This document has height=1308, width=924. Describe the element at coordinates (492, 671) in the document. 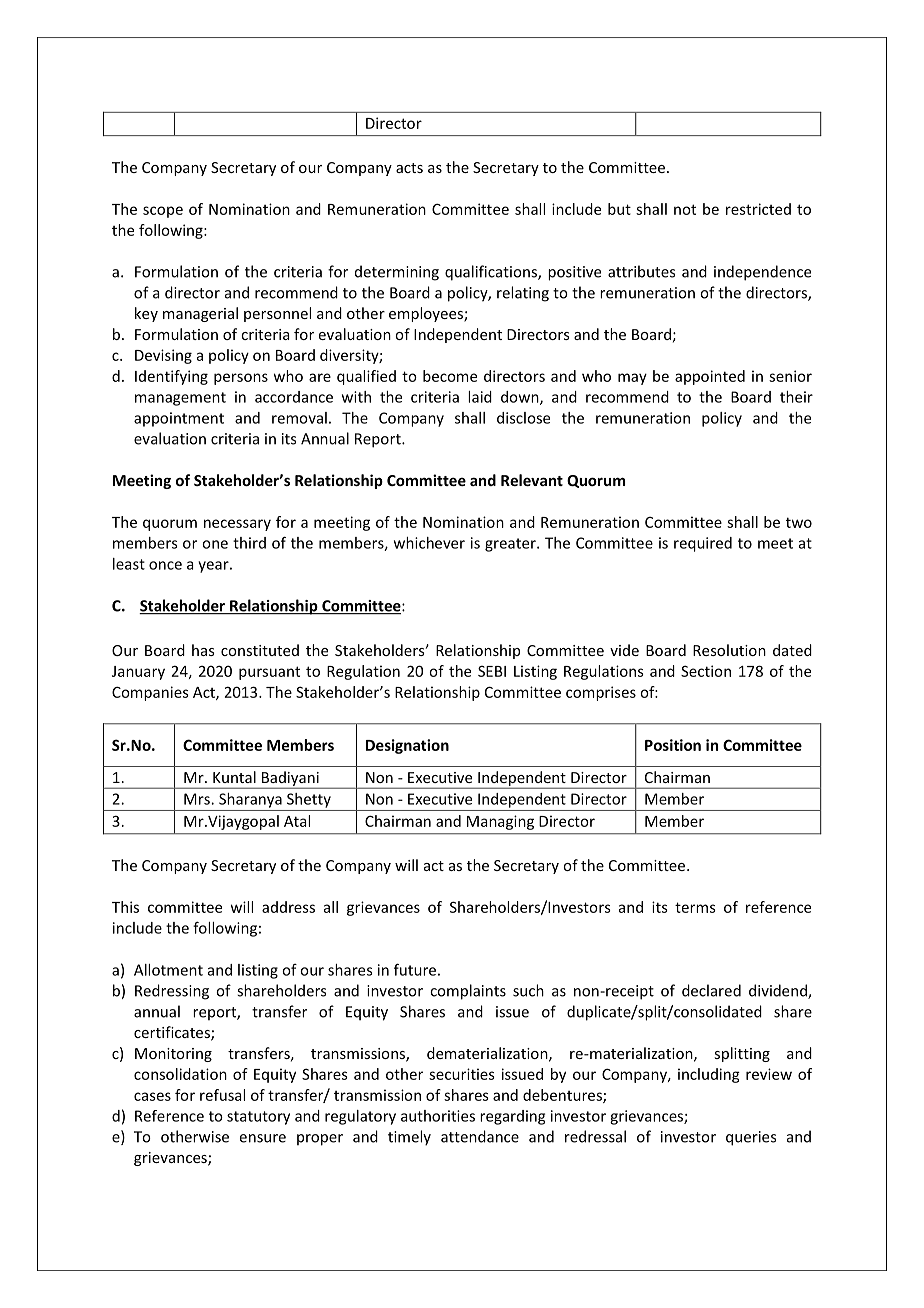

I see `SEBI` at that location.
